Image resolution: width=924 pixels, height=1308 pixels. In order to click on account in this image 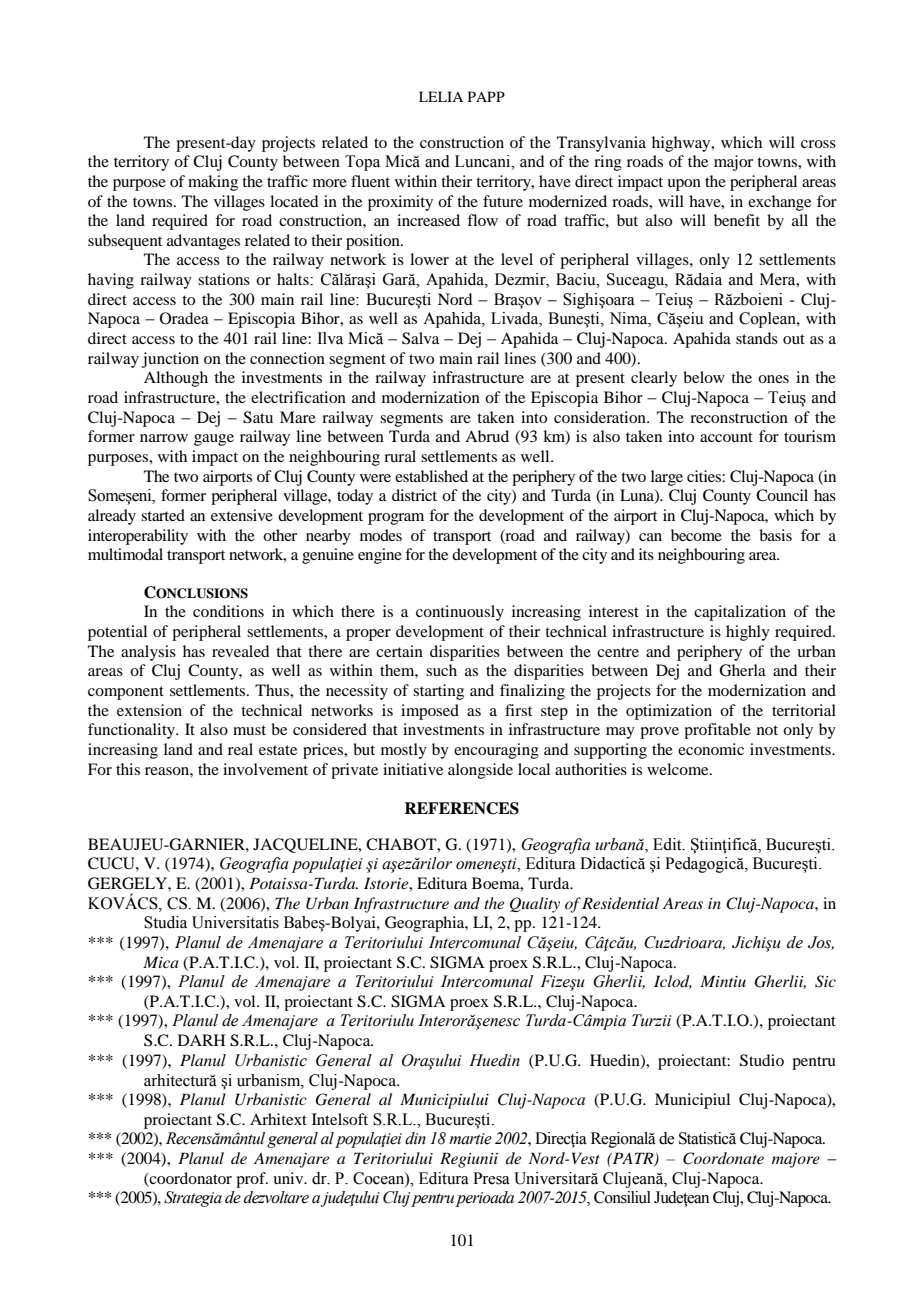, I will do `click(726, 437)`.
